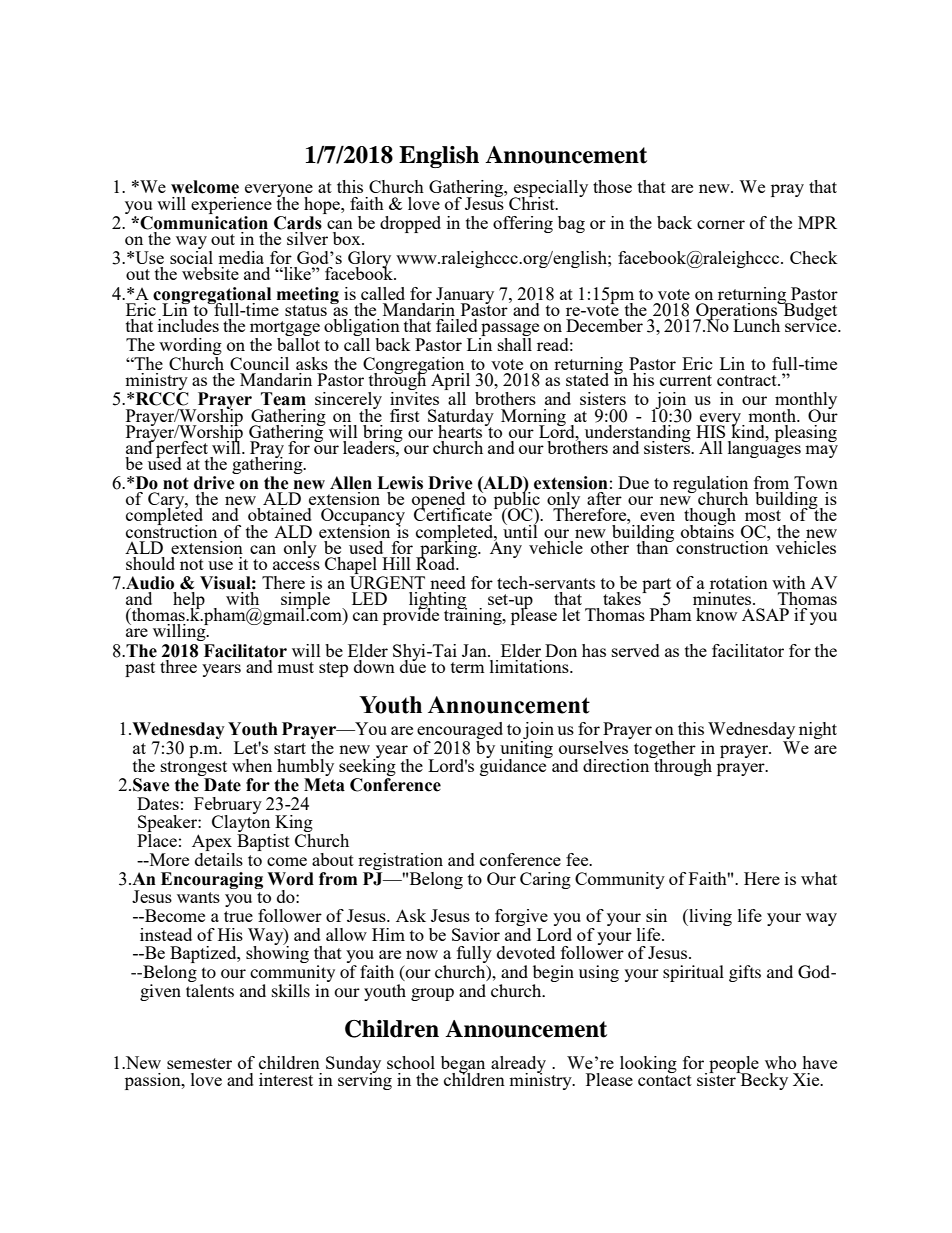 Image resolution: width=952 pixels, height=1233 pixels. I want to click on when, so click(252, 765).
